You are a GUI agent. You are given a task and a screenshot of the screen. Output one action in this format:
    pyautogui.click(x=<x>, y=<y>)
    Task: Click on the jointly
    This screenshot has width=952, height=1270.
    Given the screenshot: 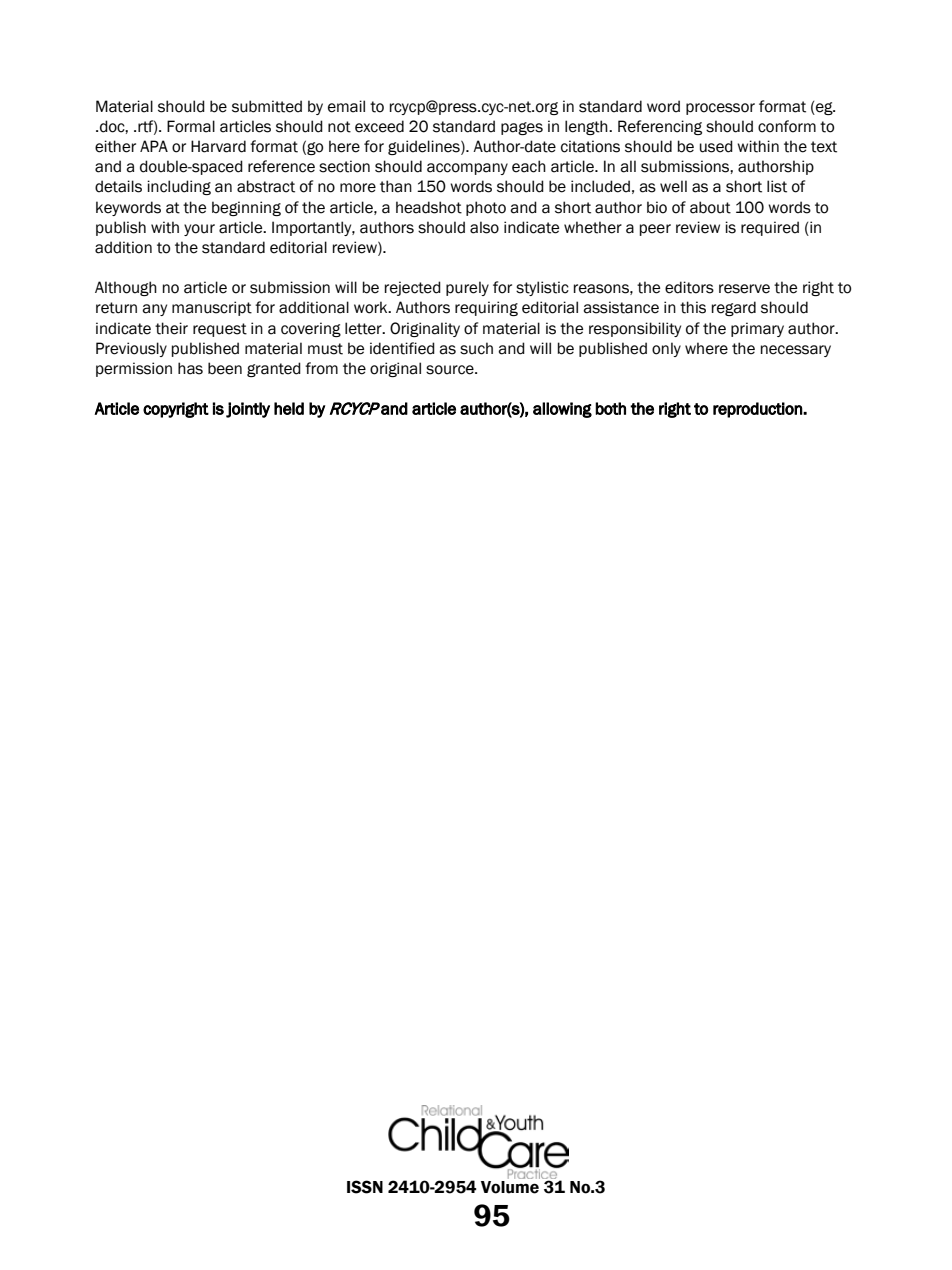 What is the action you would take?
    pyautogui.click(x=248, y=410)
